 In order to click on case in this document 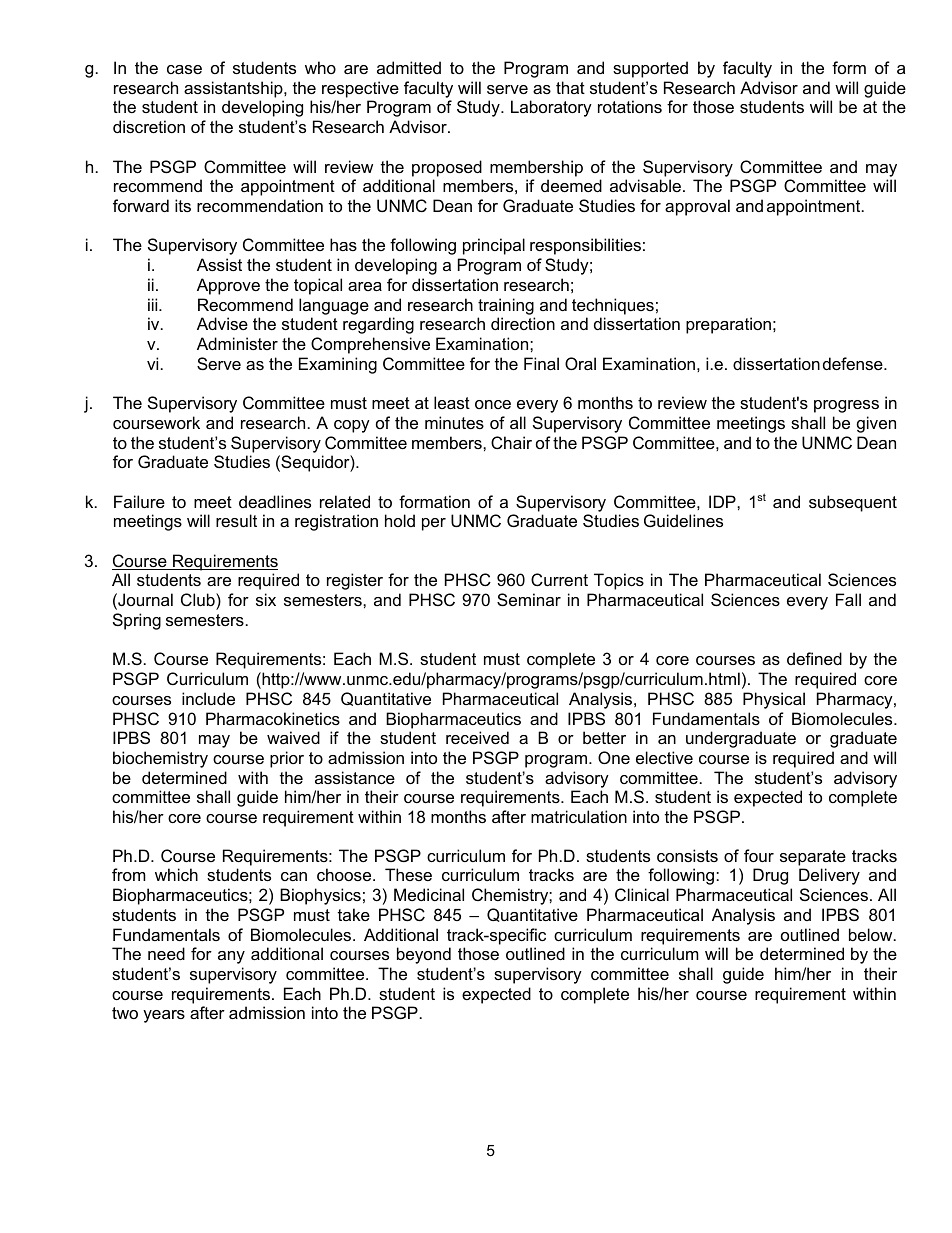, I will do `click(184, 69)`.
